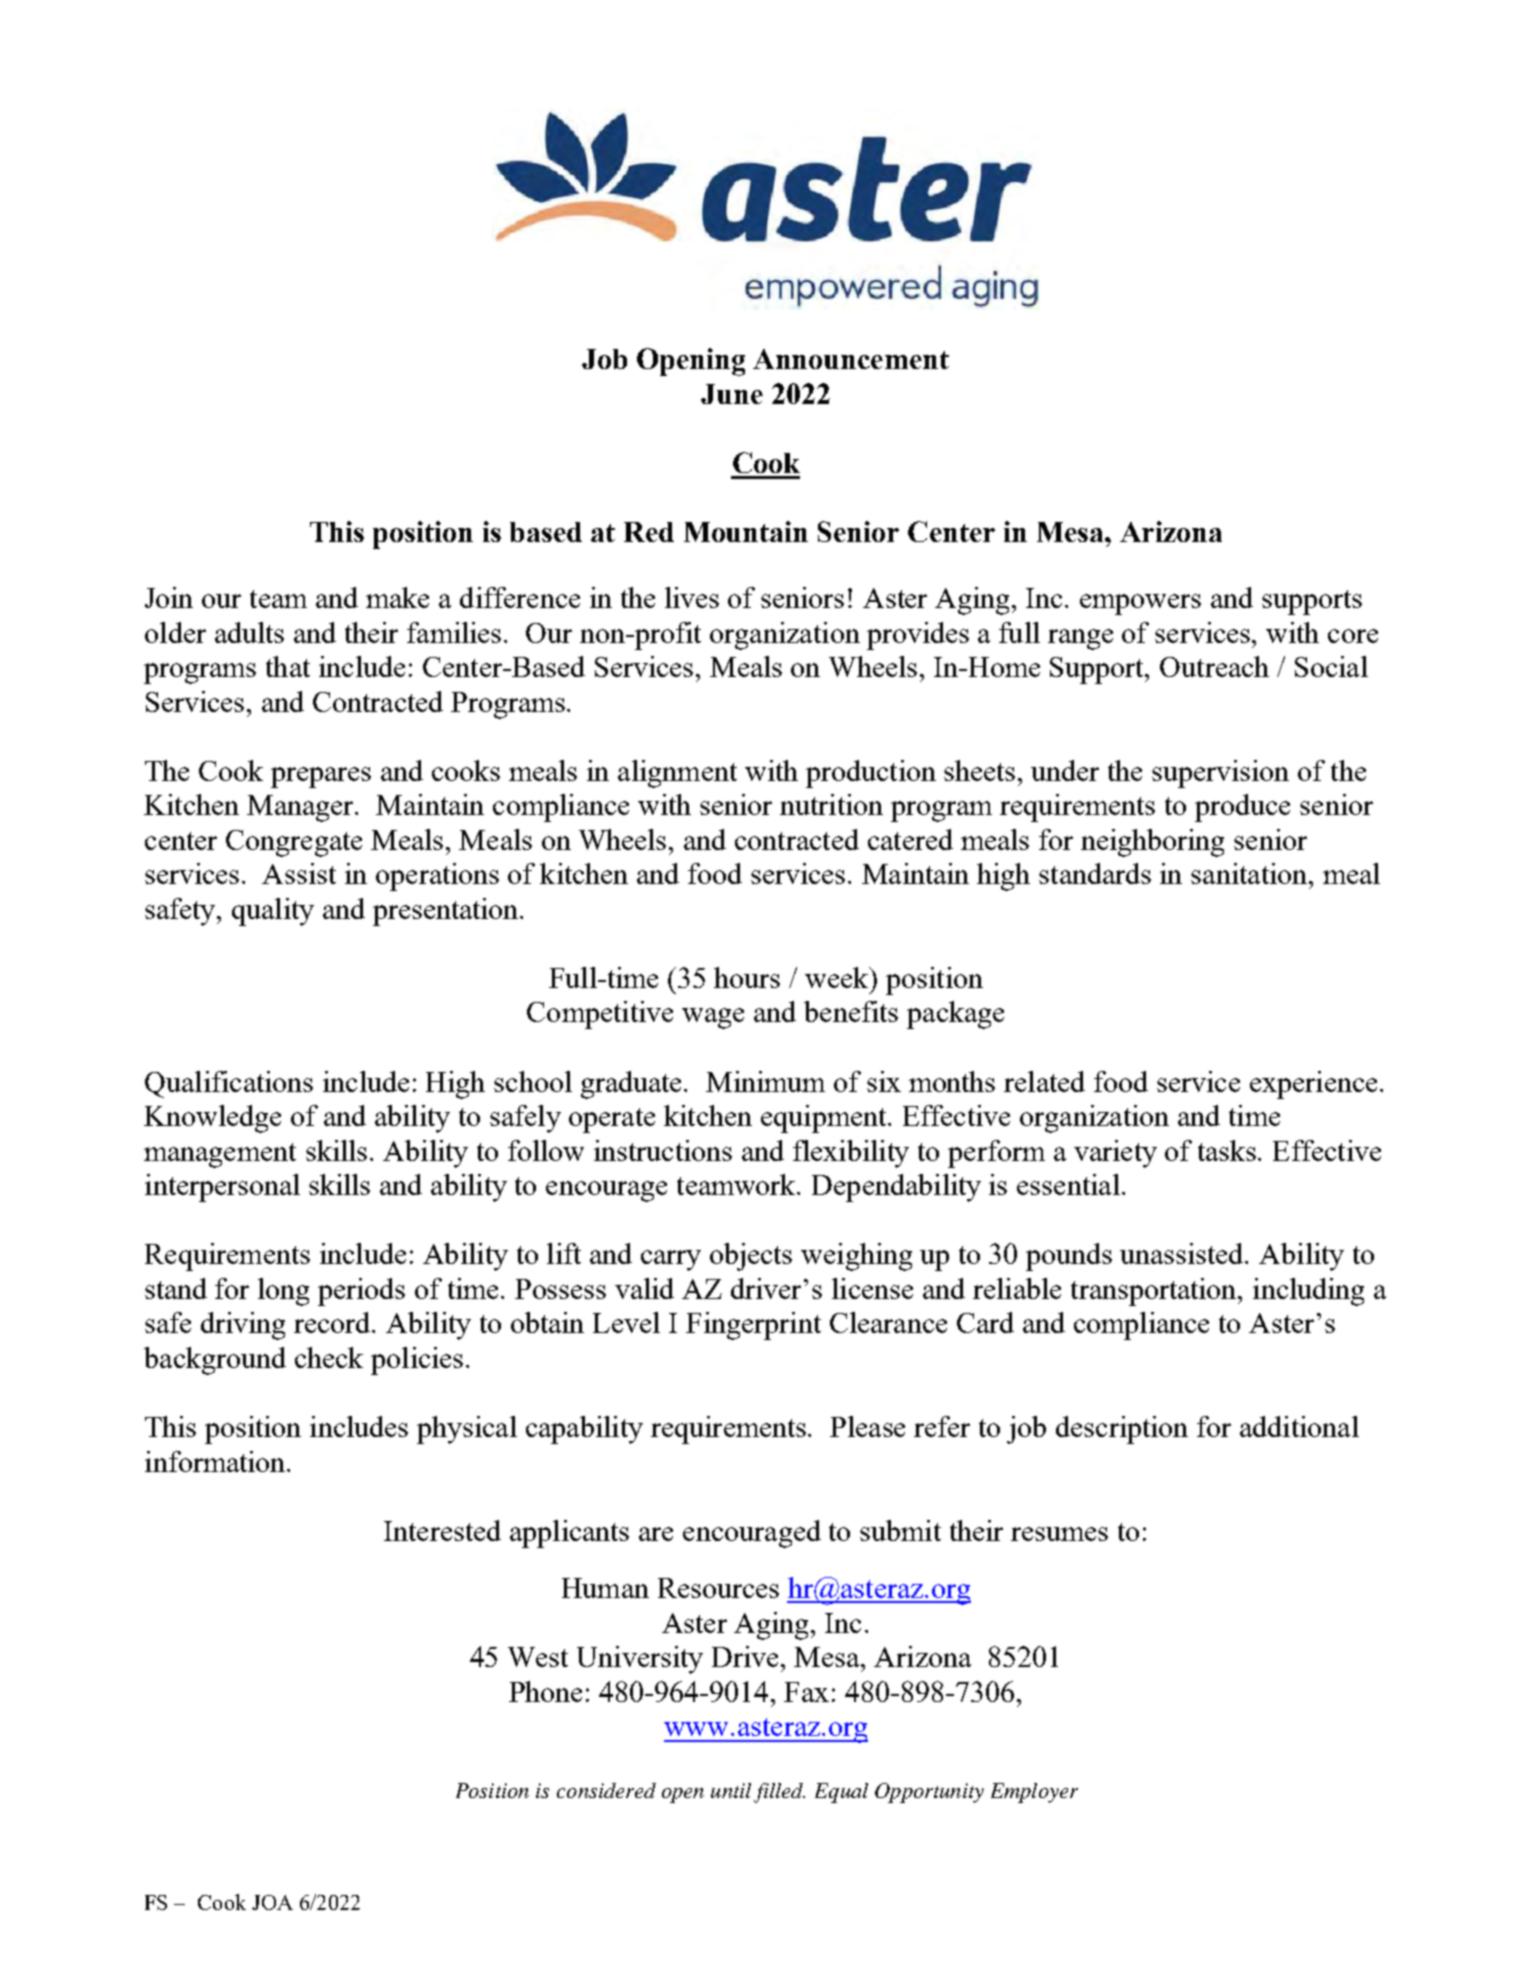 Image resolution: width=1532 pixels, height=1983 pixels. Describe the element at coordinates (545, 1691) in the image. I see `Phone` at that location.
